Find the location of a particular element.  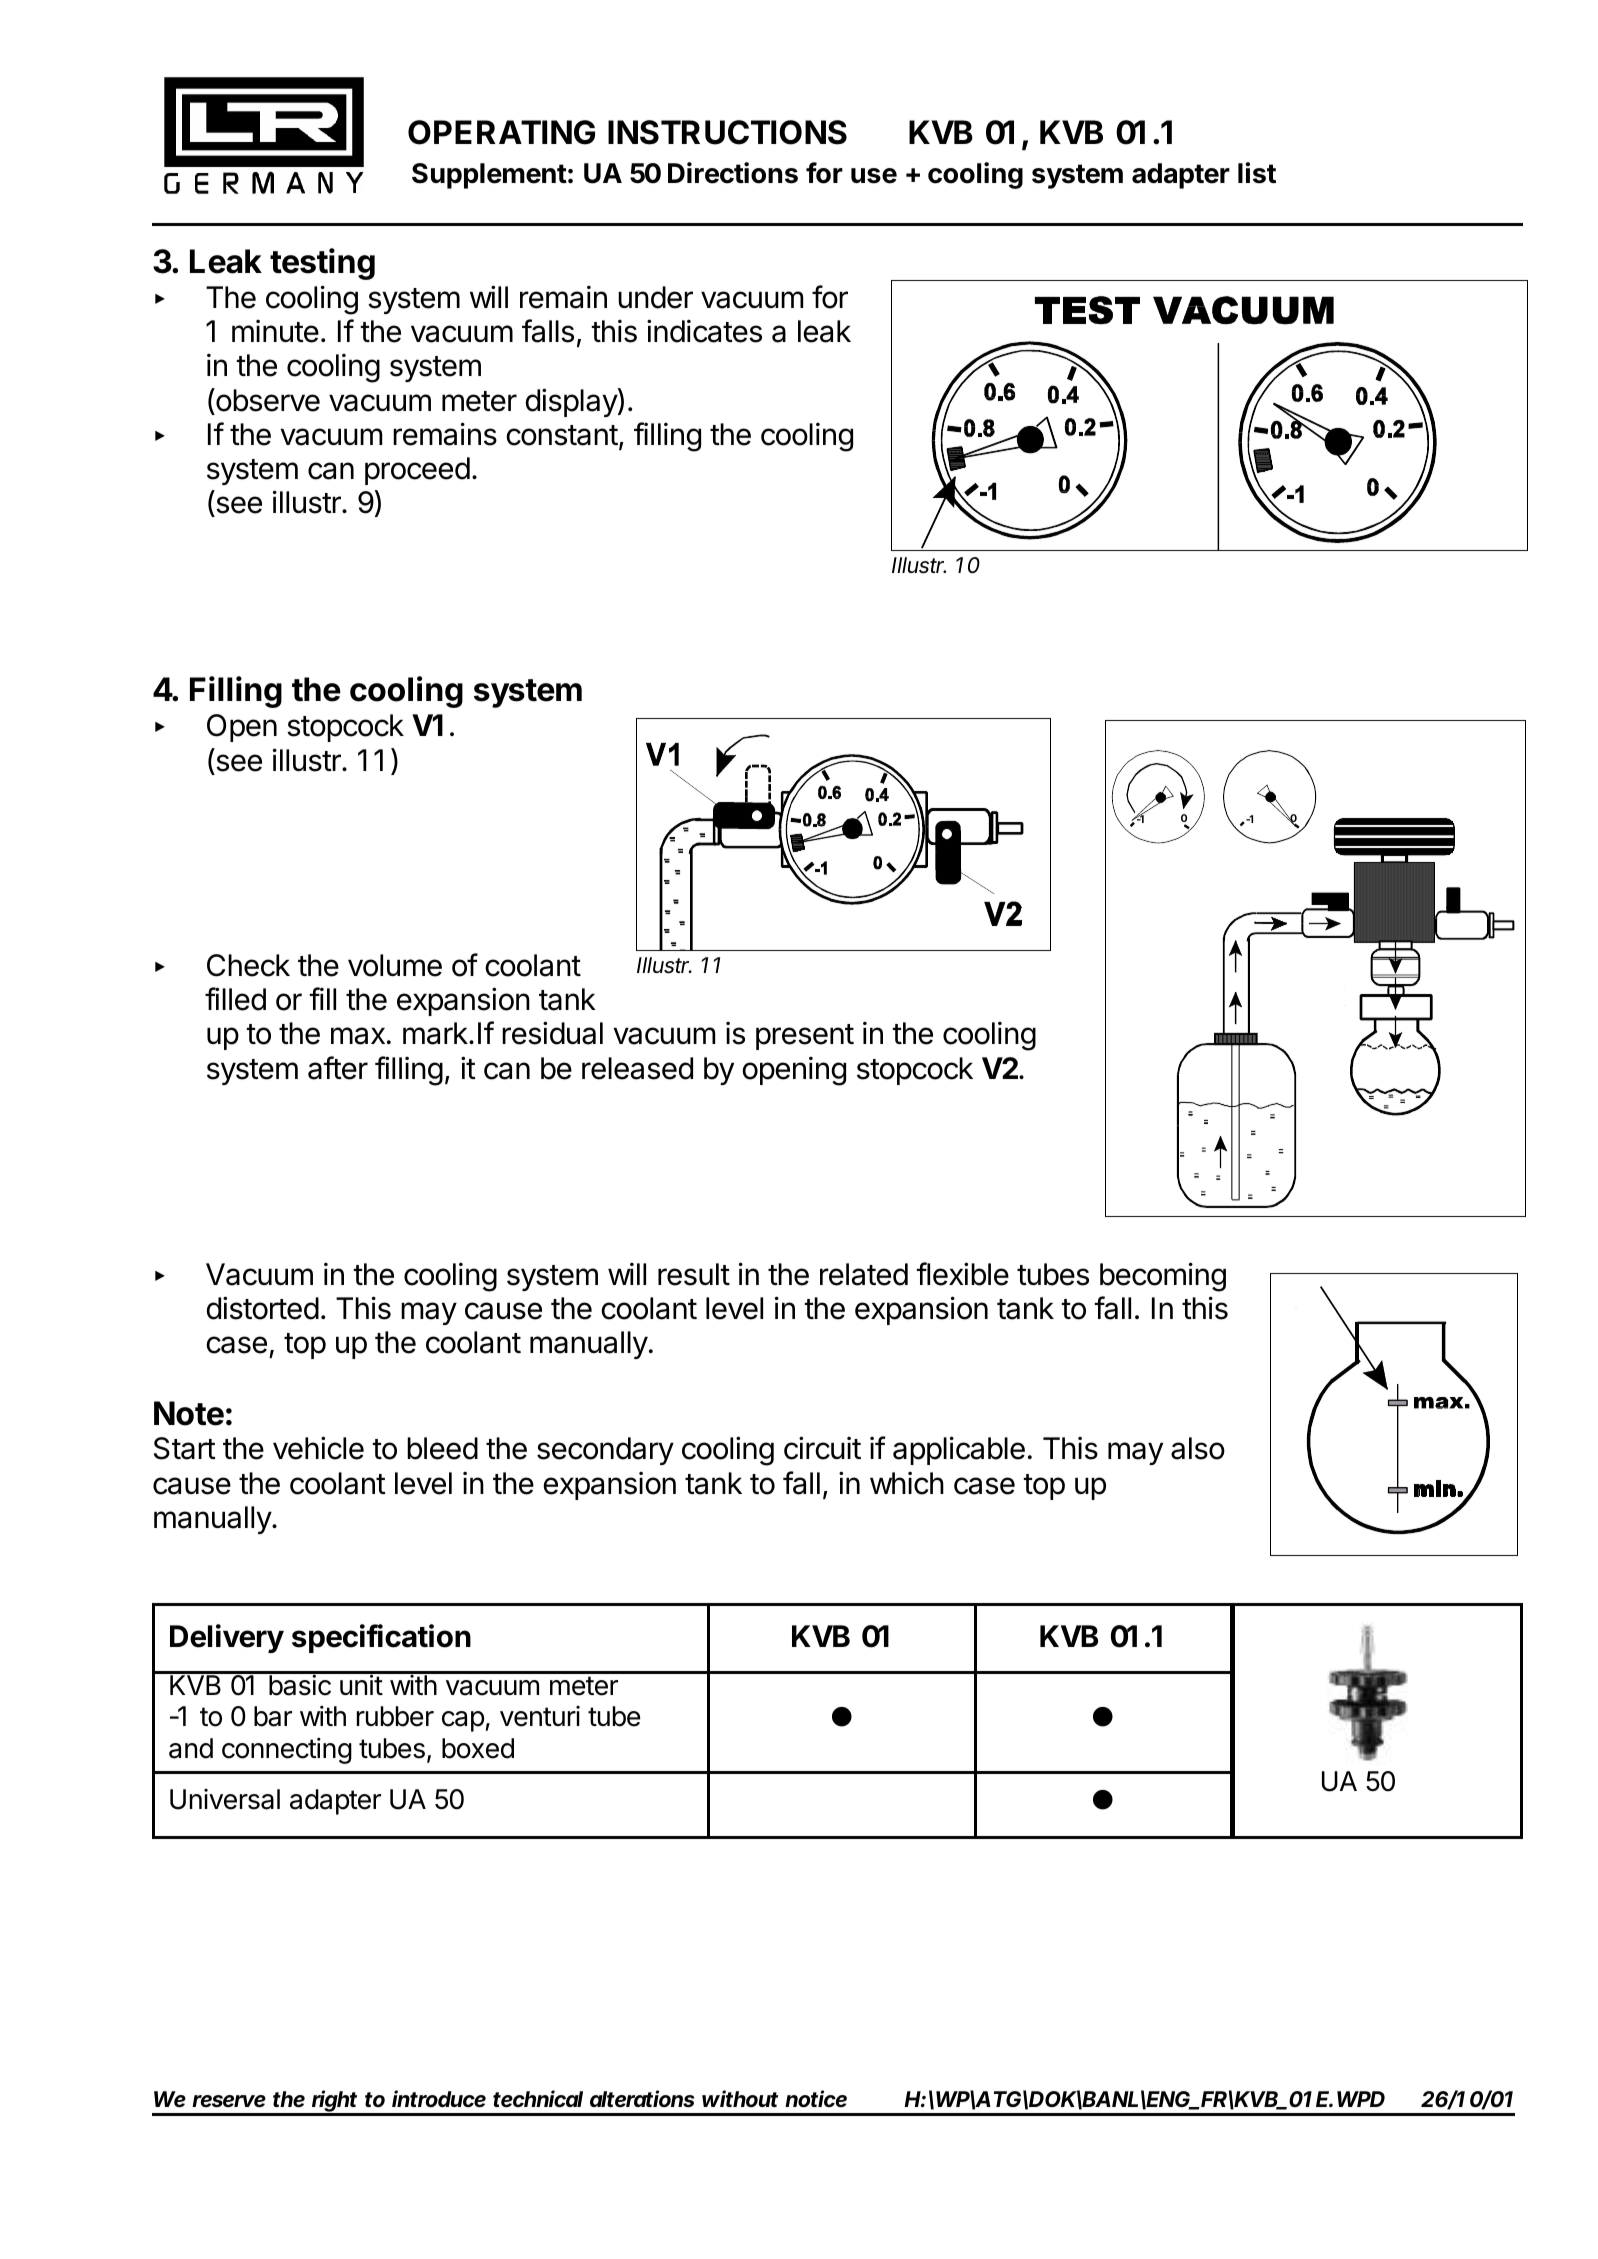

proceed is located at coordinates (417, 471).
